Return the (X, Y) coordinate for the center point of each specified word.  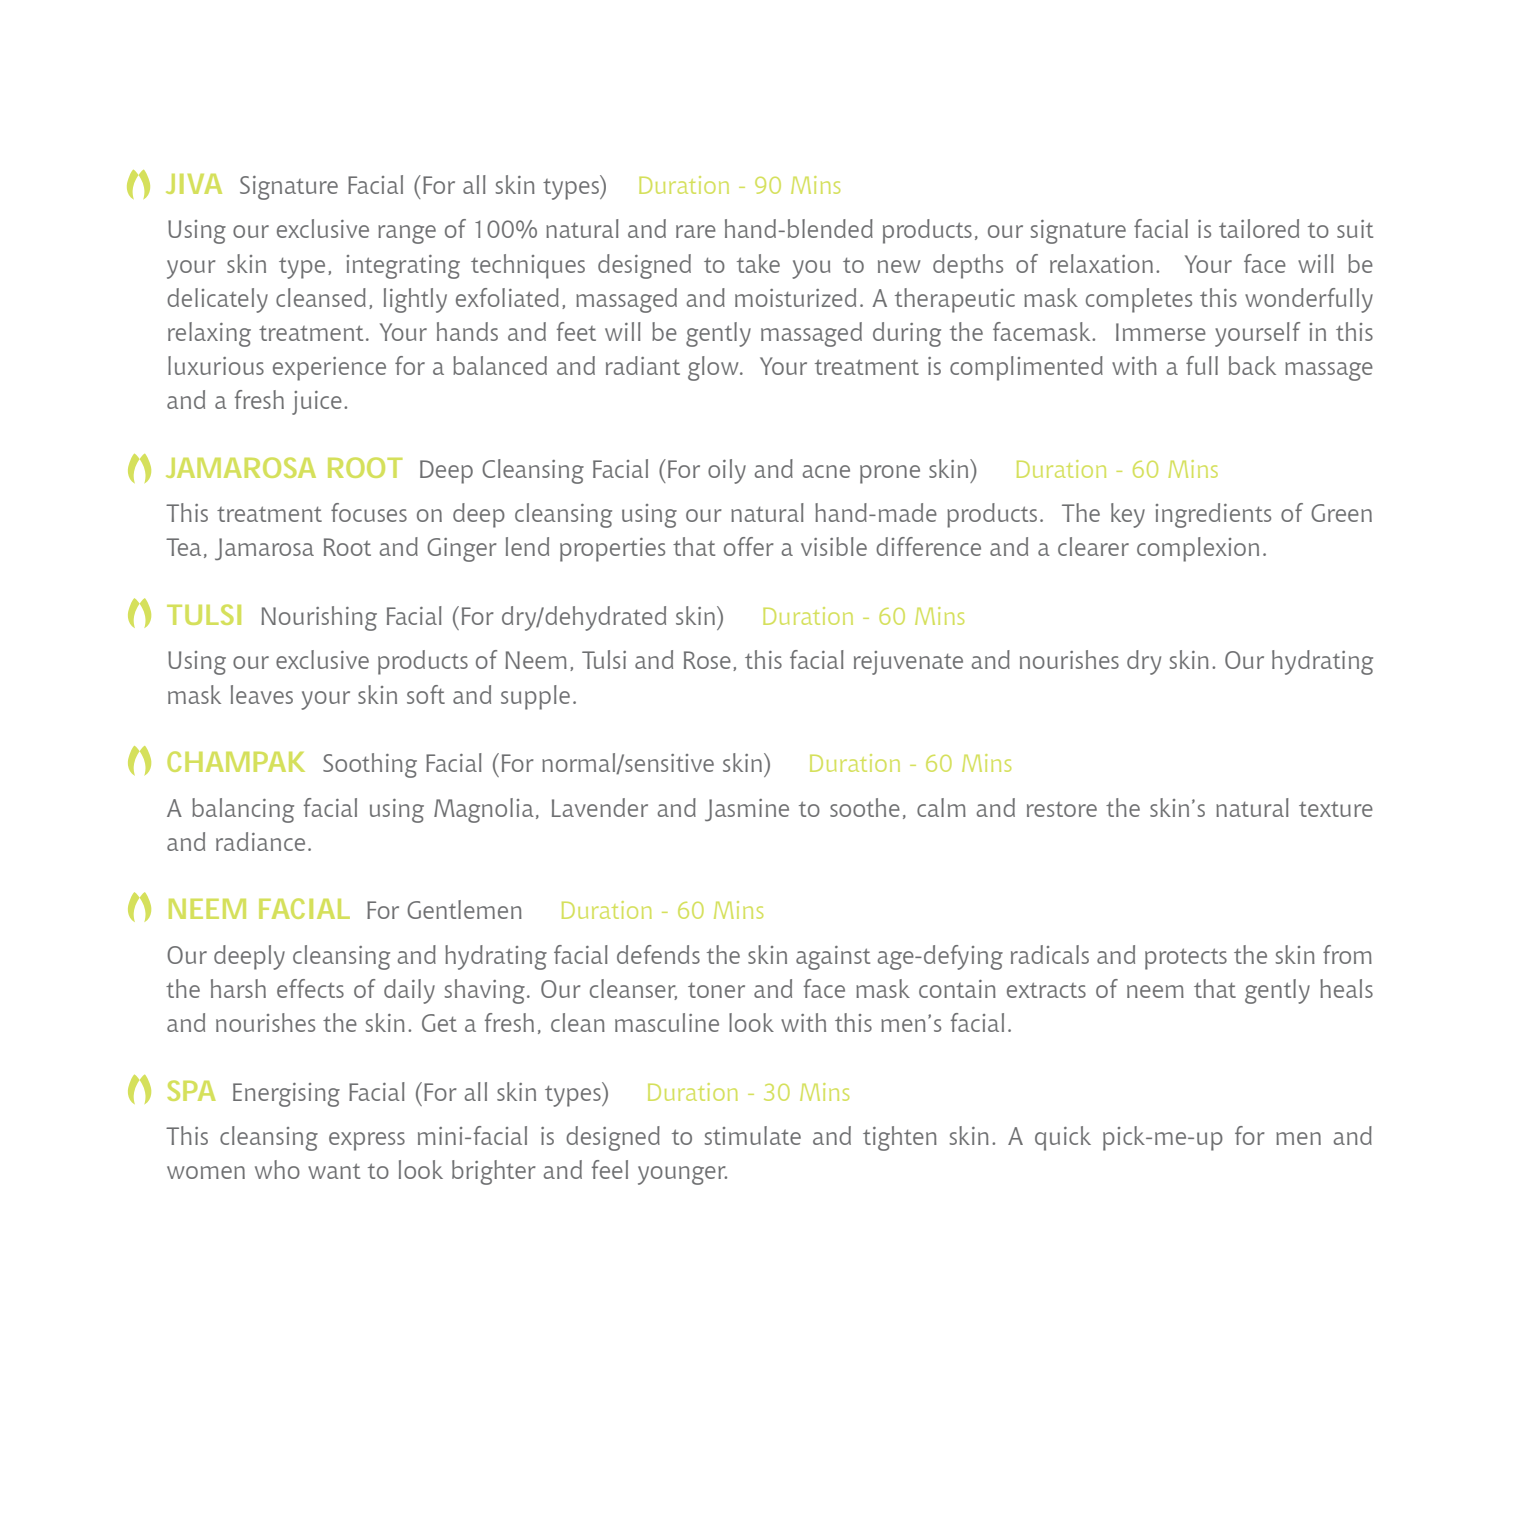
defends (658, 954)
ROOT (365, 467)
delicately (217, 300)
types (574, 1094)
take (758, 263)
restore (1062, 809)
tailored (1259, 228)
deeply (249, 957)
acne (826, 471)
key (1128, 515)
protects (1186, 959)
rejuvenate (908, 663)
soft (426, 694)
